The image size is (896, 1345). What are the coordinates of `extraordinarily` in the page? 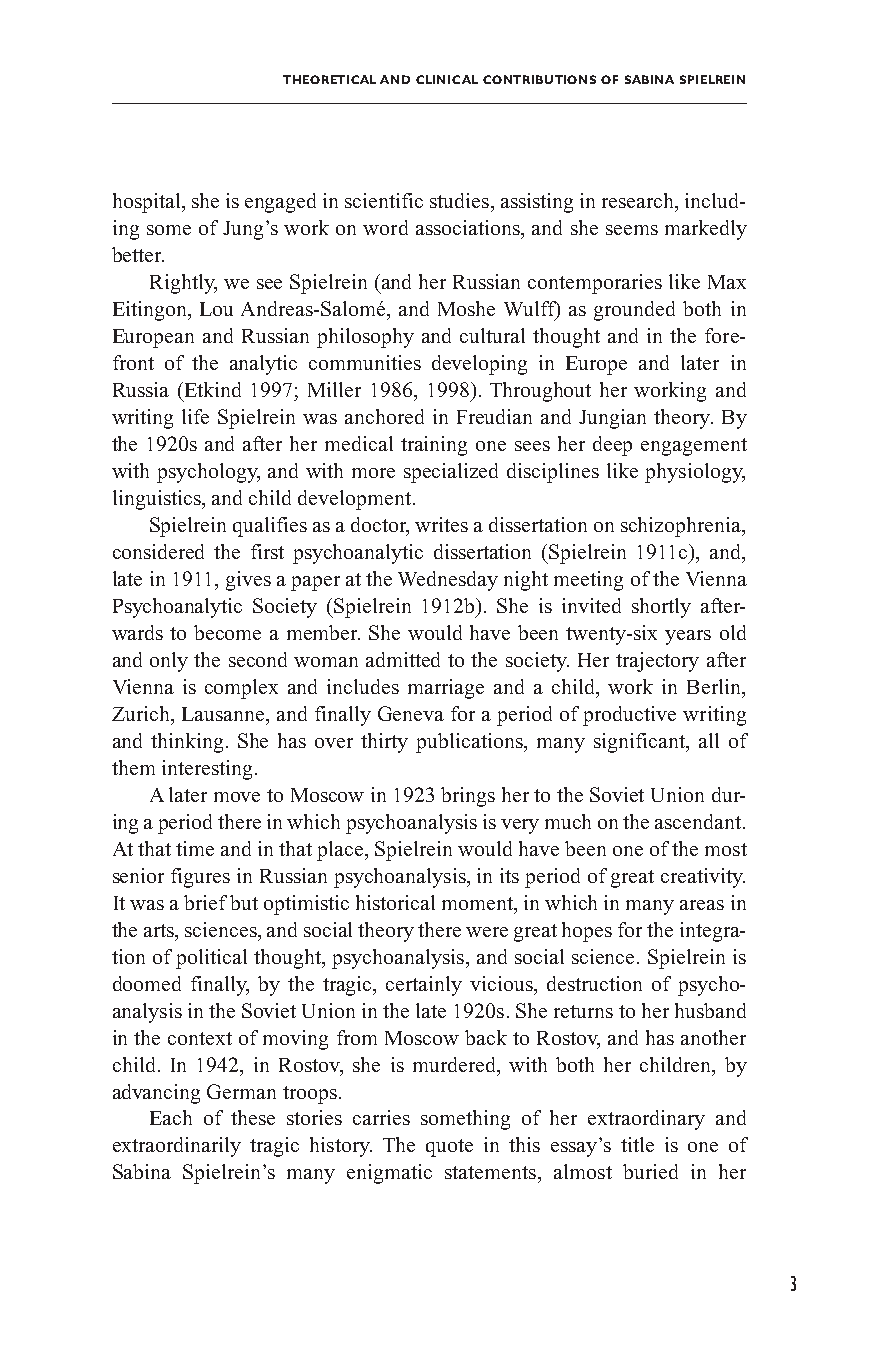 It's located at (177, 1147).
